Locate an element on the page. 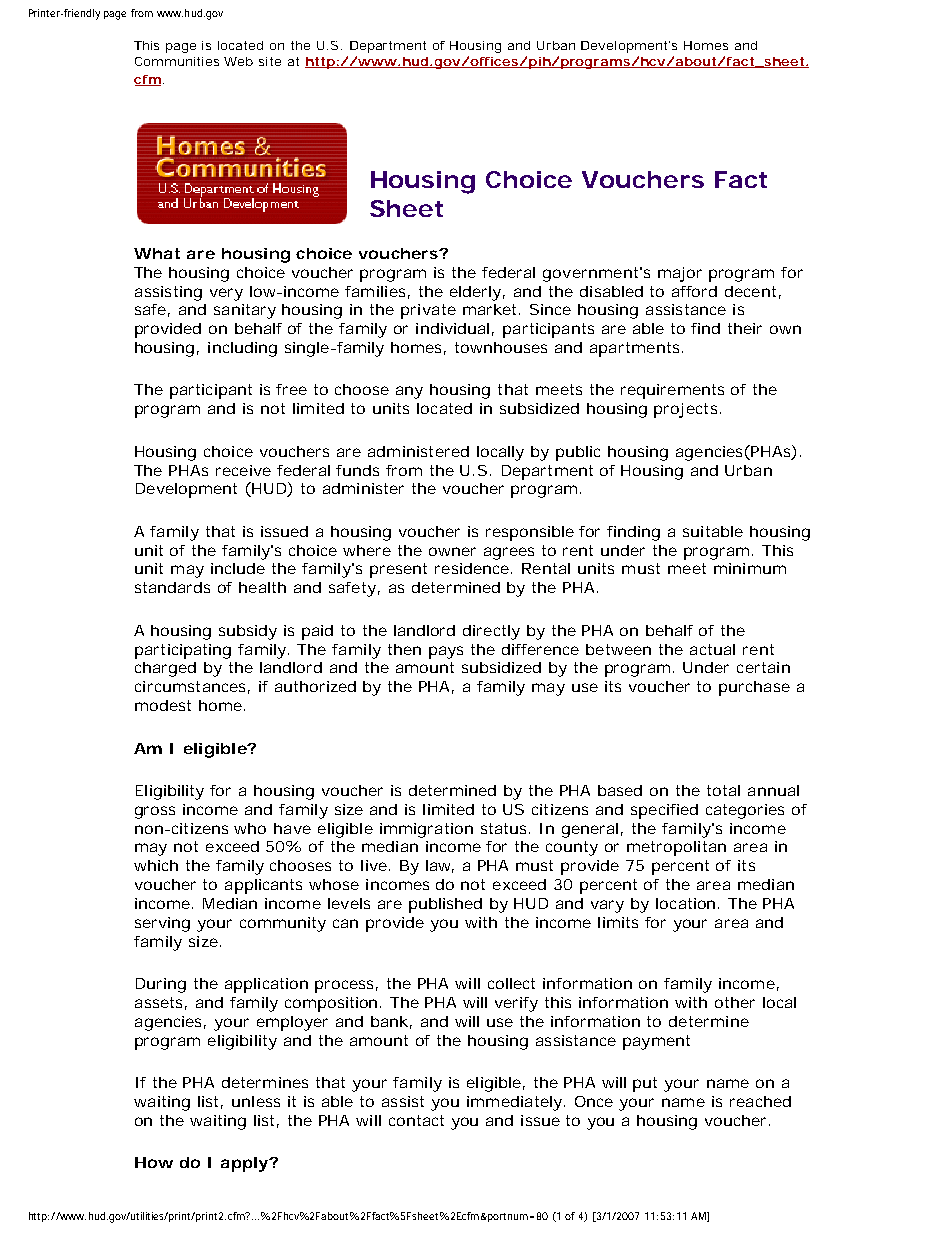  applicants is located at coordinates (263, 886).
